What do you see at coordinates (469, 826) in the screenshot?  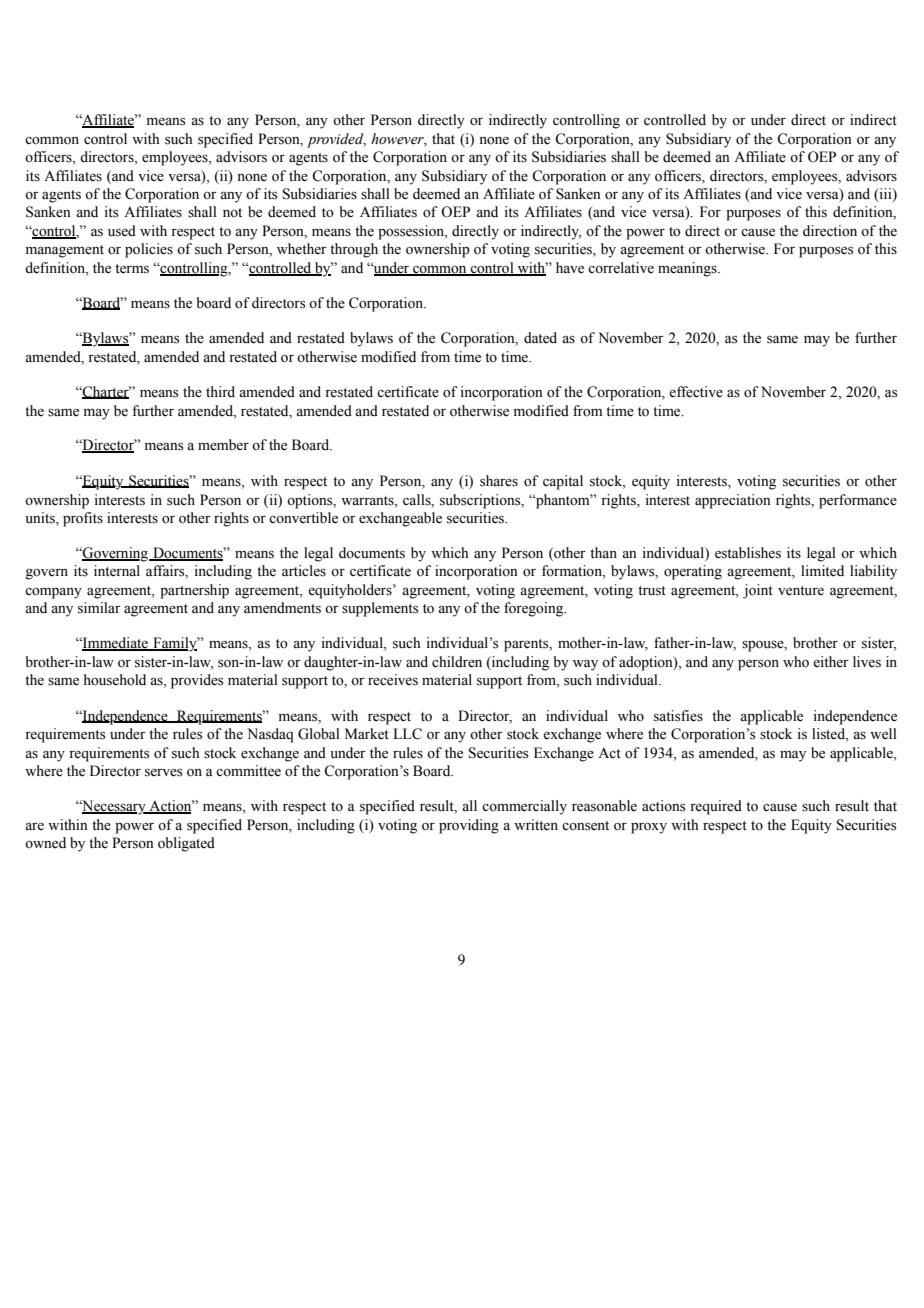 I see `providing` at bounding box center [469, 826].
